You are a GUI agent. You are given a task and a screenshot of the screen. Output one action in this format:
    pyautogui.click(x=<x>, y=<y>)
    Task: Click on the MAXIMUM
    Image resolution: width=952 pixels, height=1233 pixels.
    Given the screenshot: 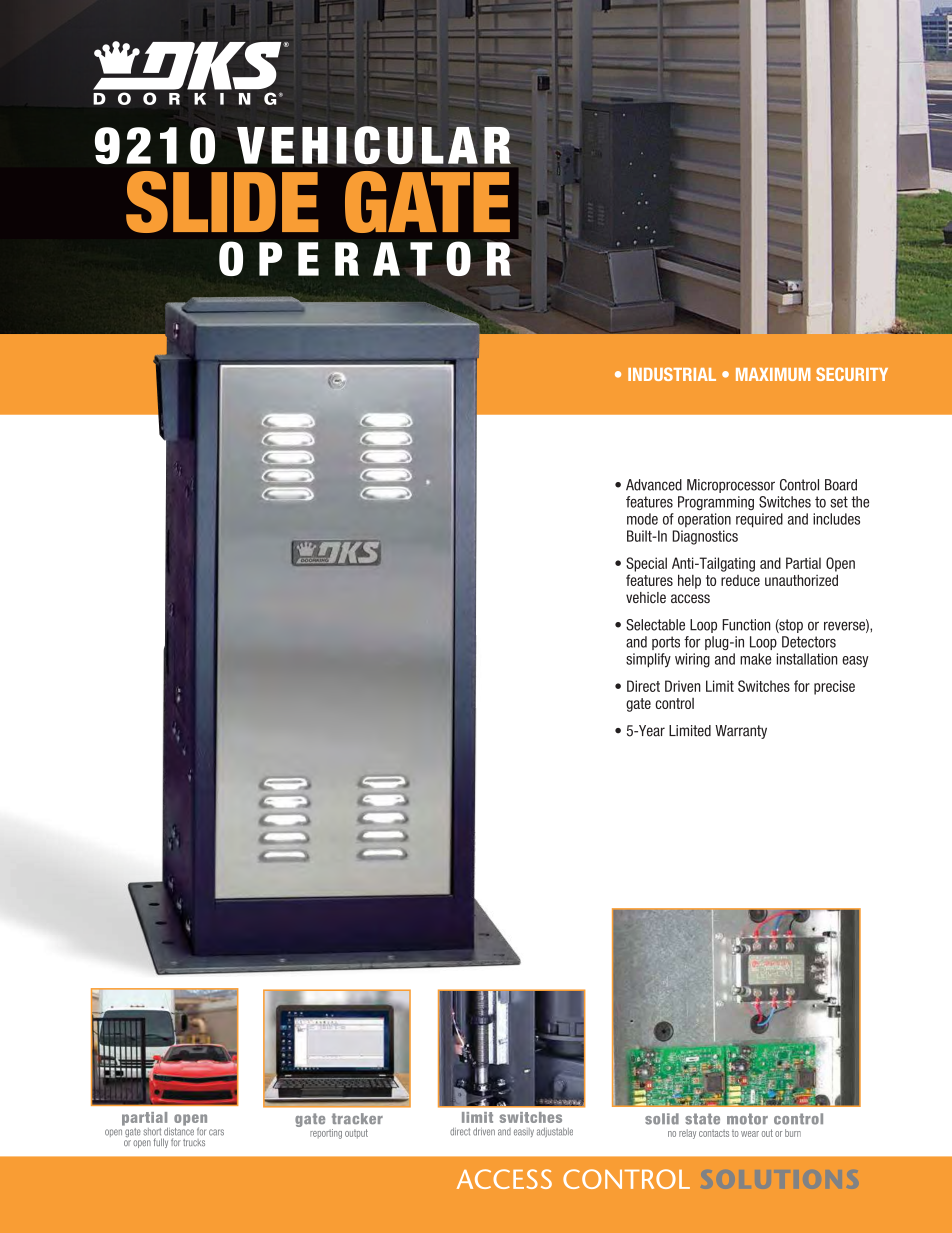 What is the action you would take?
    pyautogui.click(x=773, y=374)
